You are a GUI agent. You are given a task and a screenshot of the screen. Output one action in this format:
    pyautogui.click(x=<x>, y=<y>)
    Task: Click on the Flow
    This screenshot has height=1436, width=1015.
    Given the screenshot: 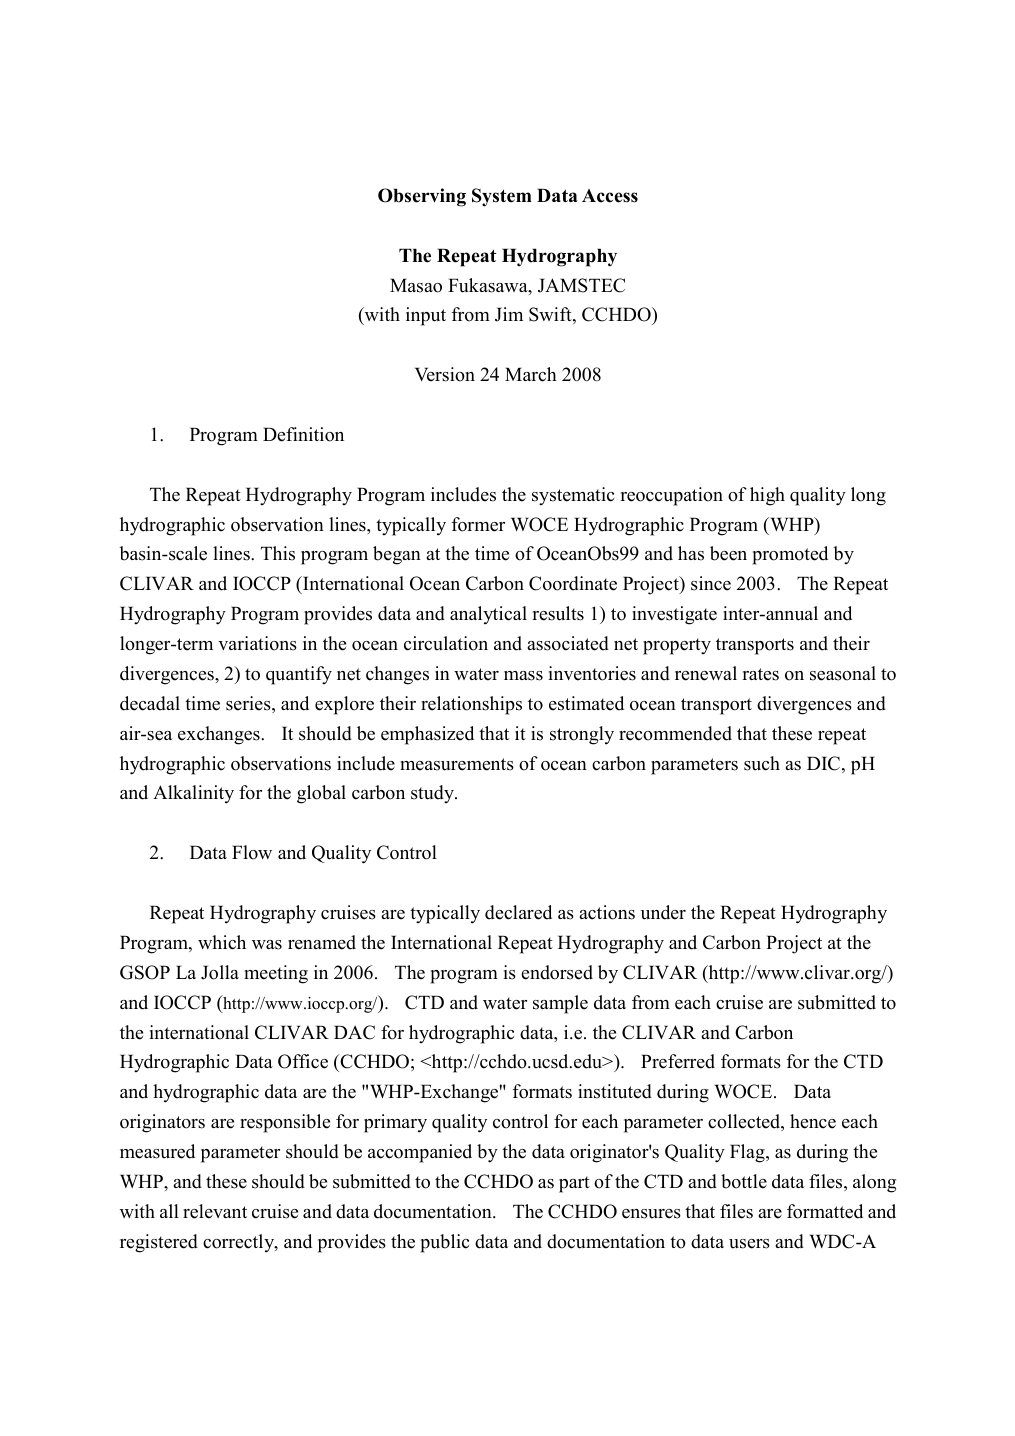 What is the action you would take?
    pyautogui.click(x=252, y=852)
